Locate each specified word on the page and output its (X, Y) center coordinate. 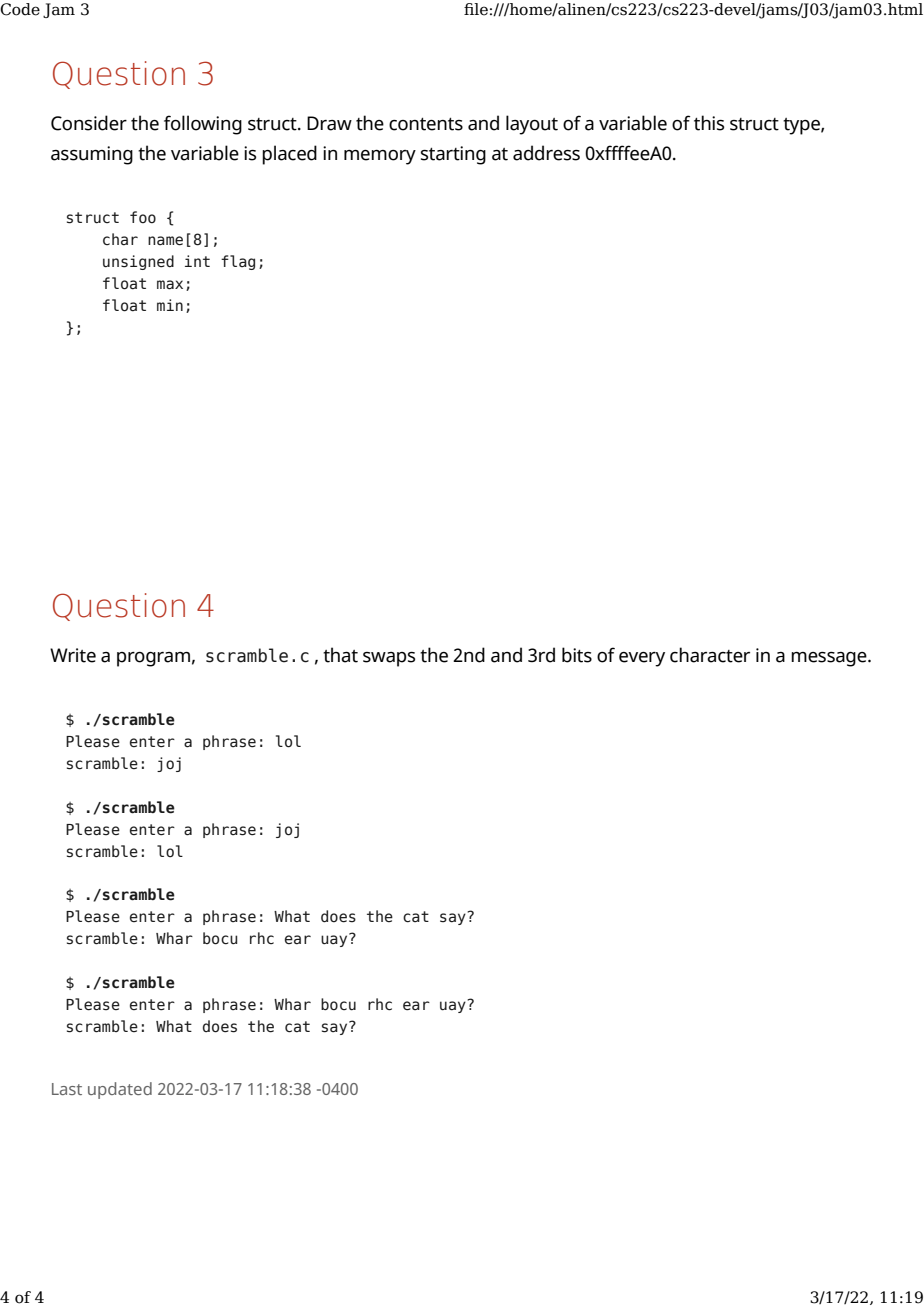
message (830, 659)
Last (67, 1089)
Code (20, 9)
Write (73, 655)
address (546, 153)
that (340, 655)
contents (426, 124)
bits (577, 655)
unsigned (138, 262)
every (642, 659)
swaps (389, 659)
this (709, 123)
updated (120, 1090)
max (170, 285)
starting (453, 155)
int (197, 261)
